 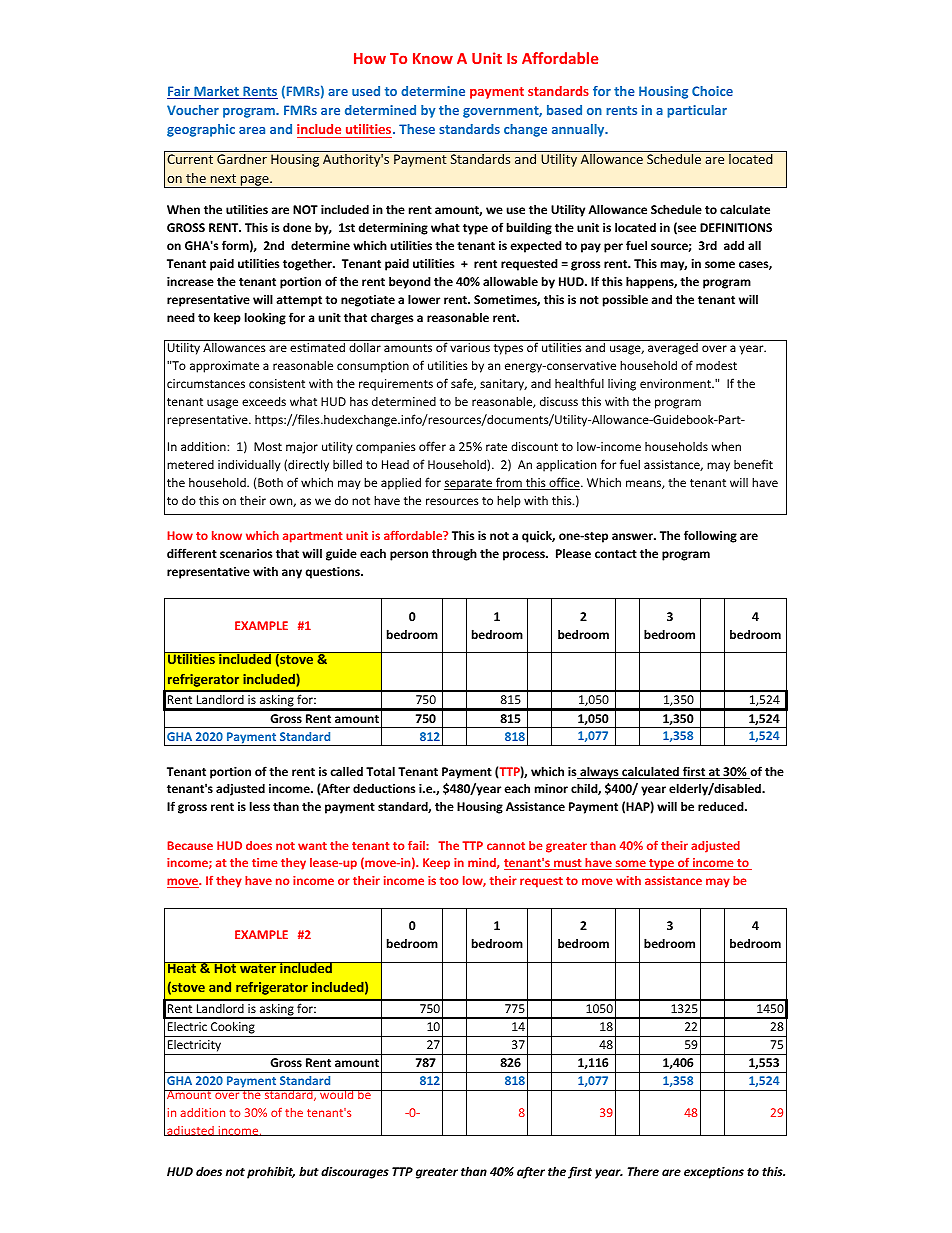 What do you see at coordinates (470, 347) in the screenshot?
I see `various` at bounding box center [470, 347].
